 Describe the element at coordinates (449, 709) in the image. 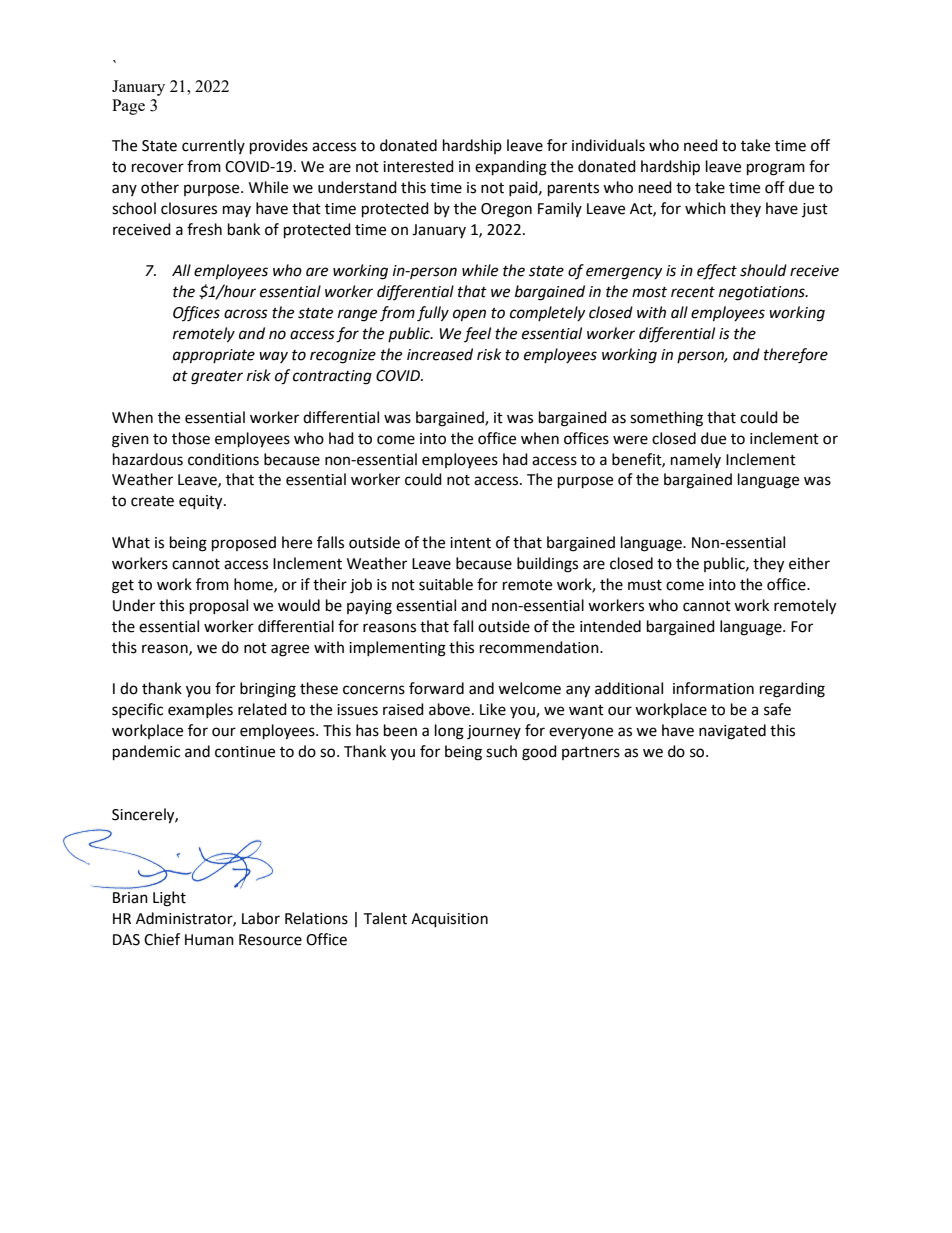

I see `above` at that location.
